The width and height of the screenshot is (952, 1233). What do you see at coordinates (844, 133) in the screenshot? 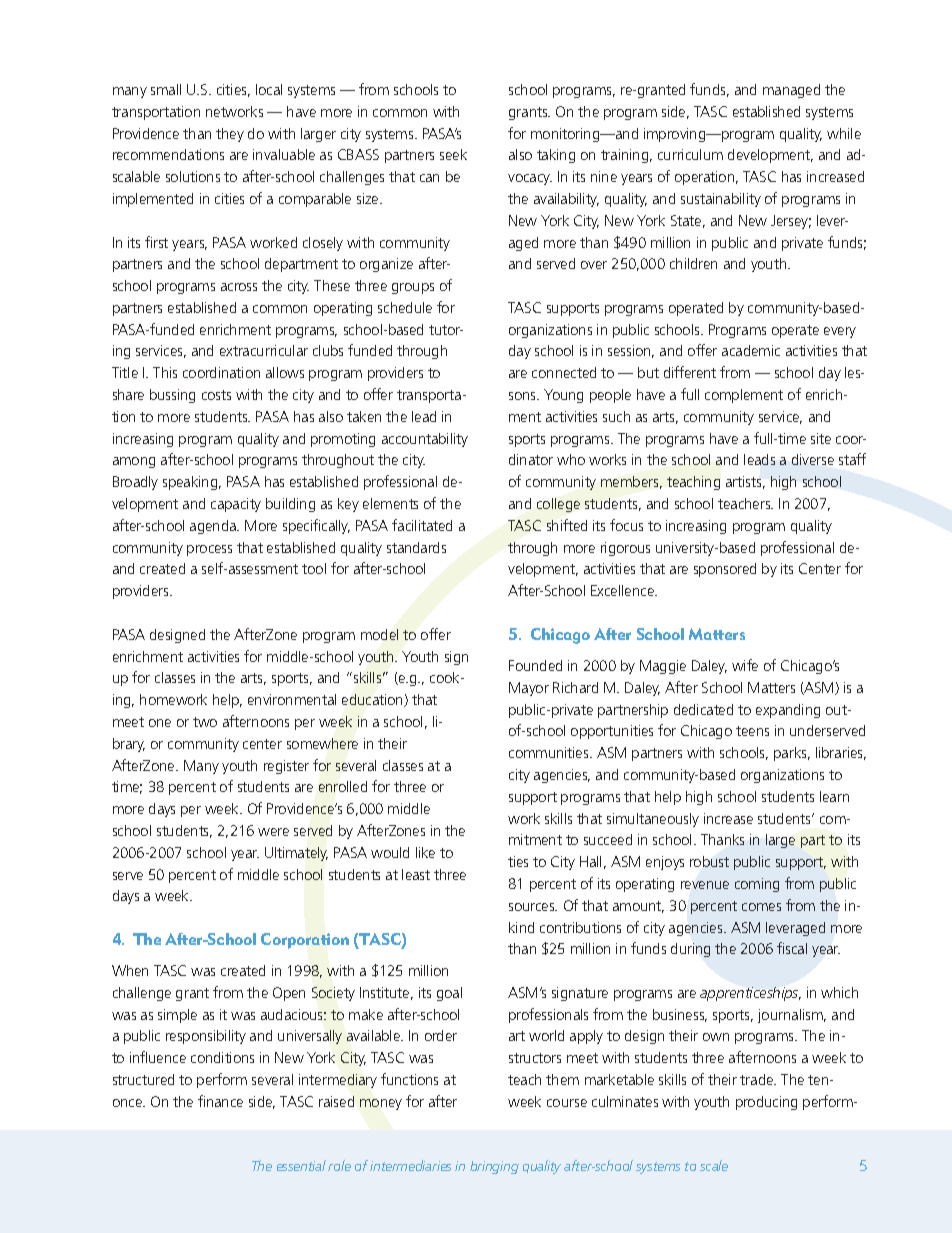
I see `while` at bounding box center [844, 133].
